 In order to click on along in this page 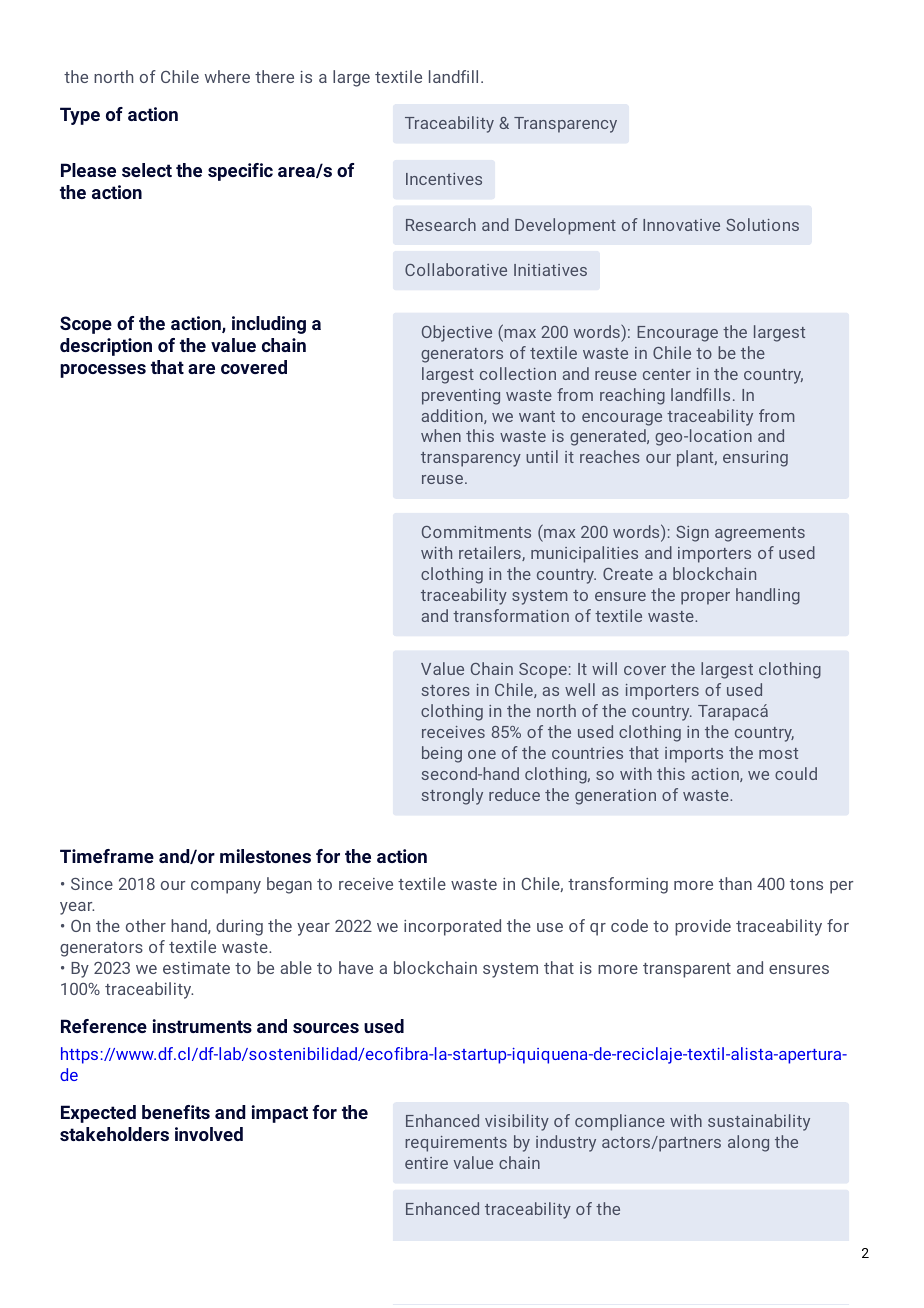, I will do `click(748, 1143)`.
